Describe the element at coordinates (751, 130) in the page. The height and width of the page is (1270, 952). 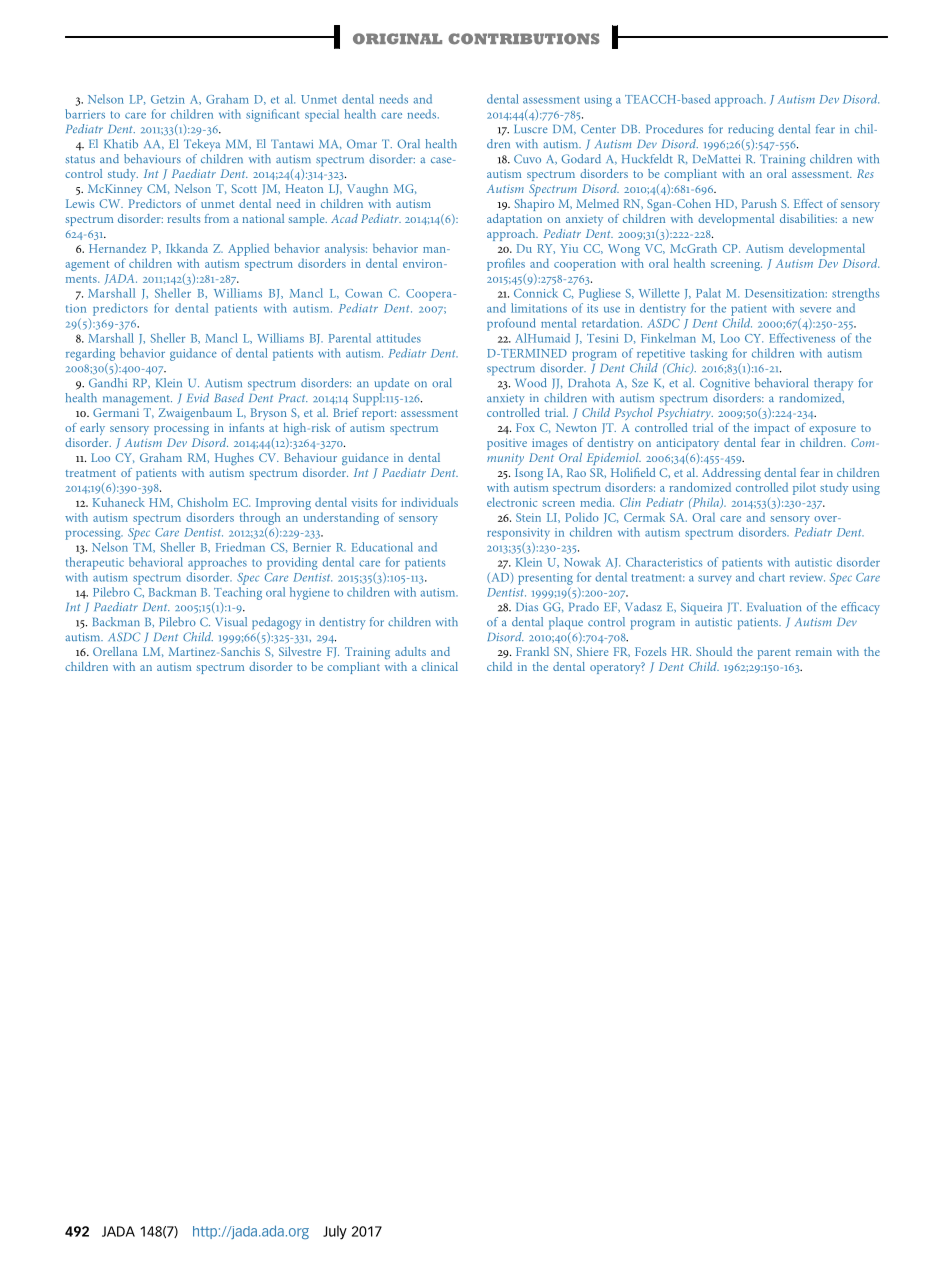
I see `reducing` at that location.
